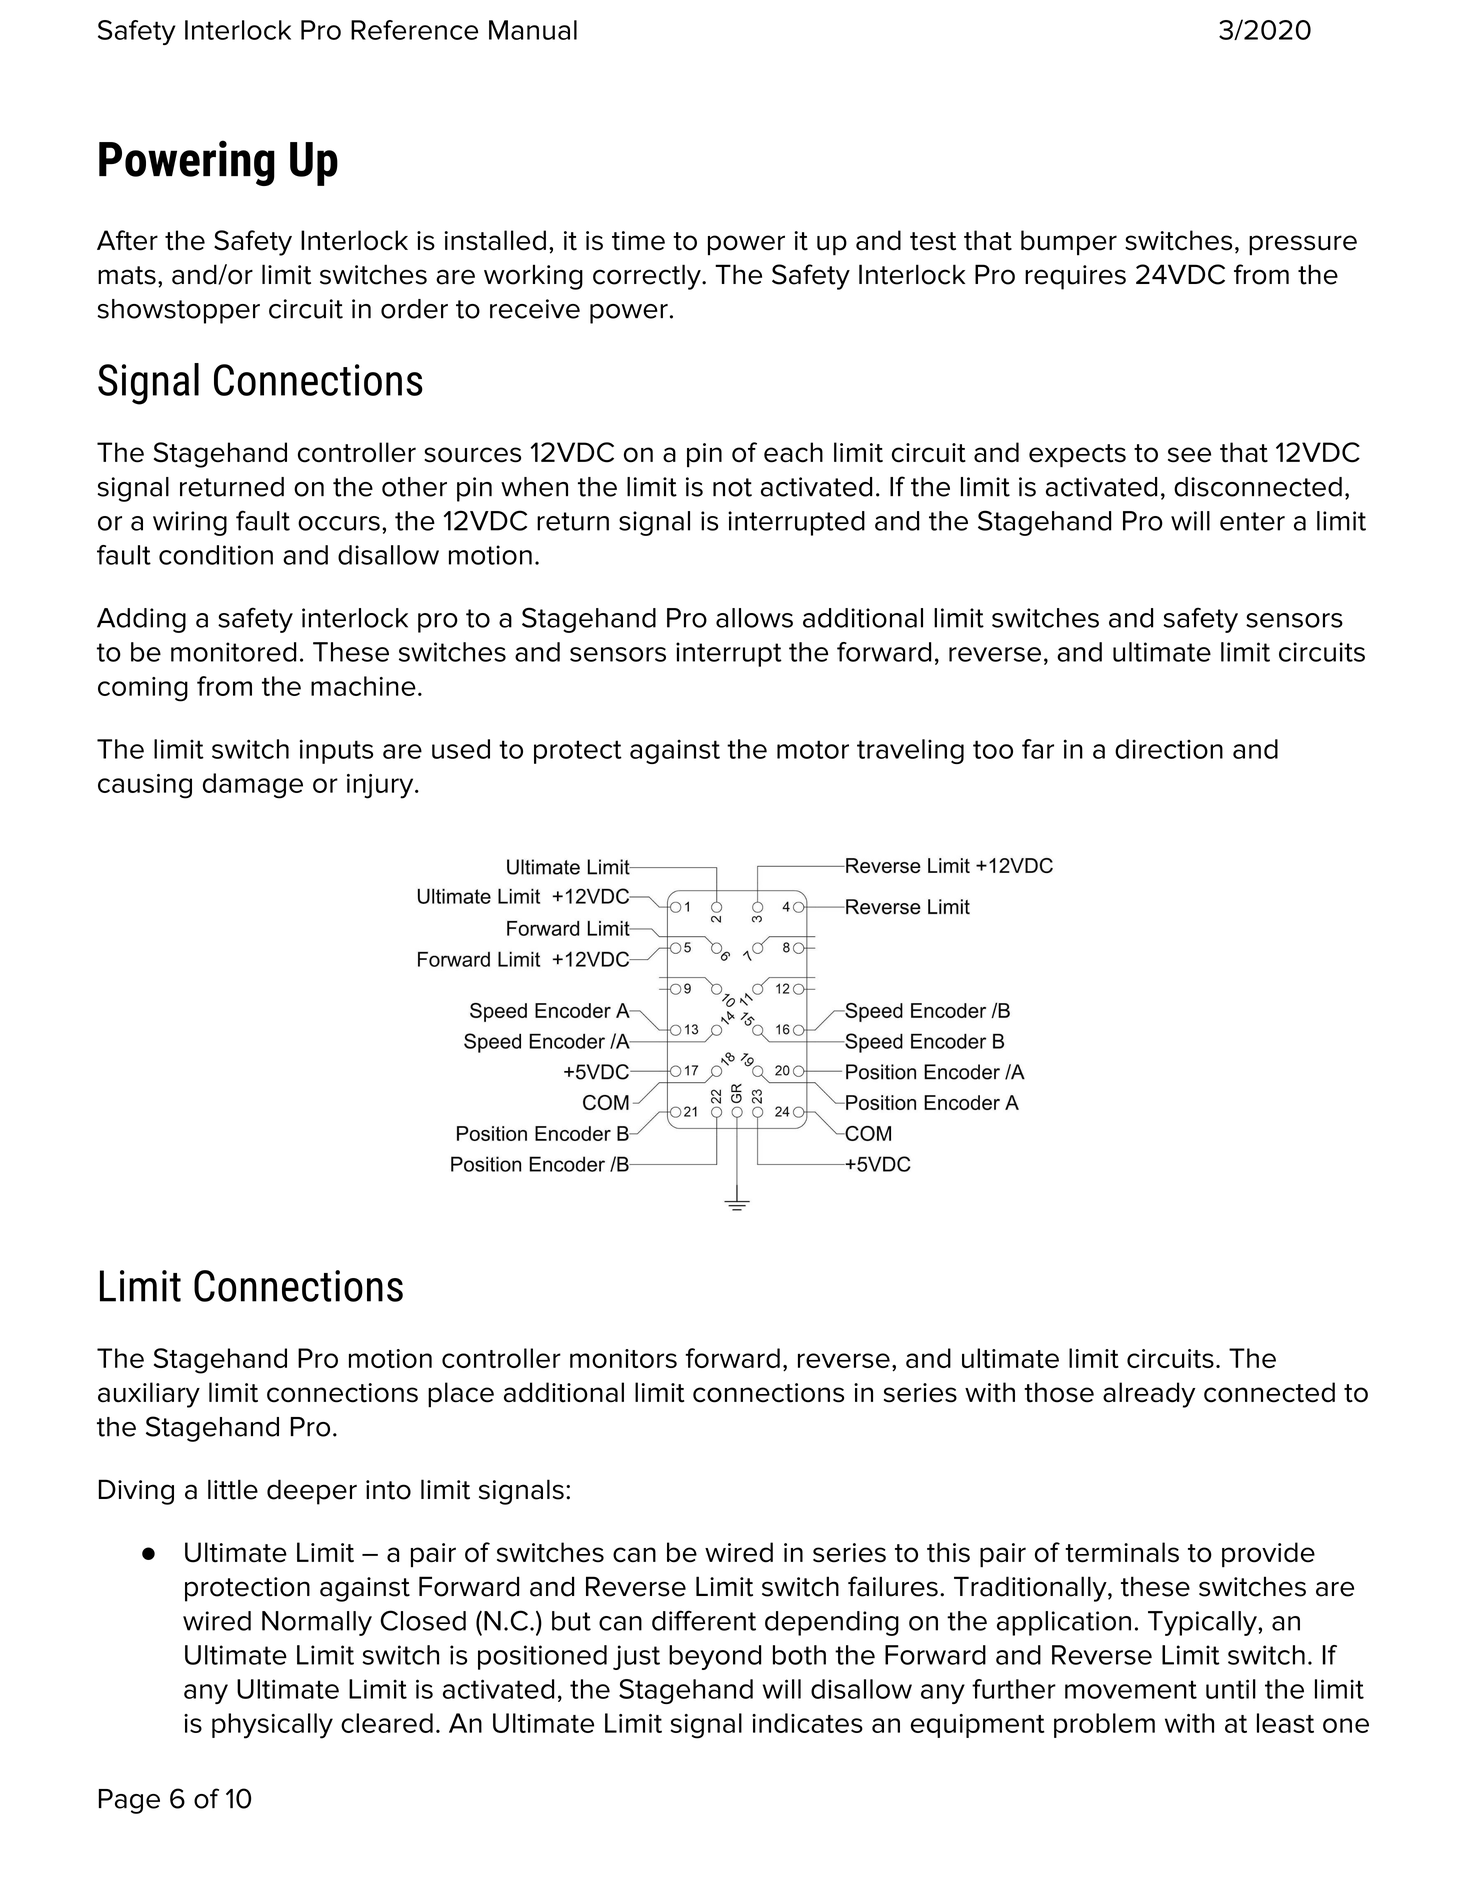  What do you see at coordinates (623, 1358) in the screenshot?
I see `monitors` at bounding box center [623, 1358].
